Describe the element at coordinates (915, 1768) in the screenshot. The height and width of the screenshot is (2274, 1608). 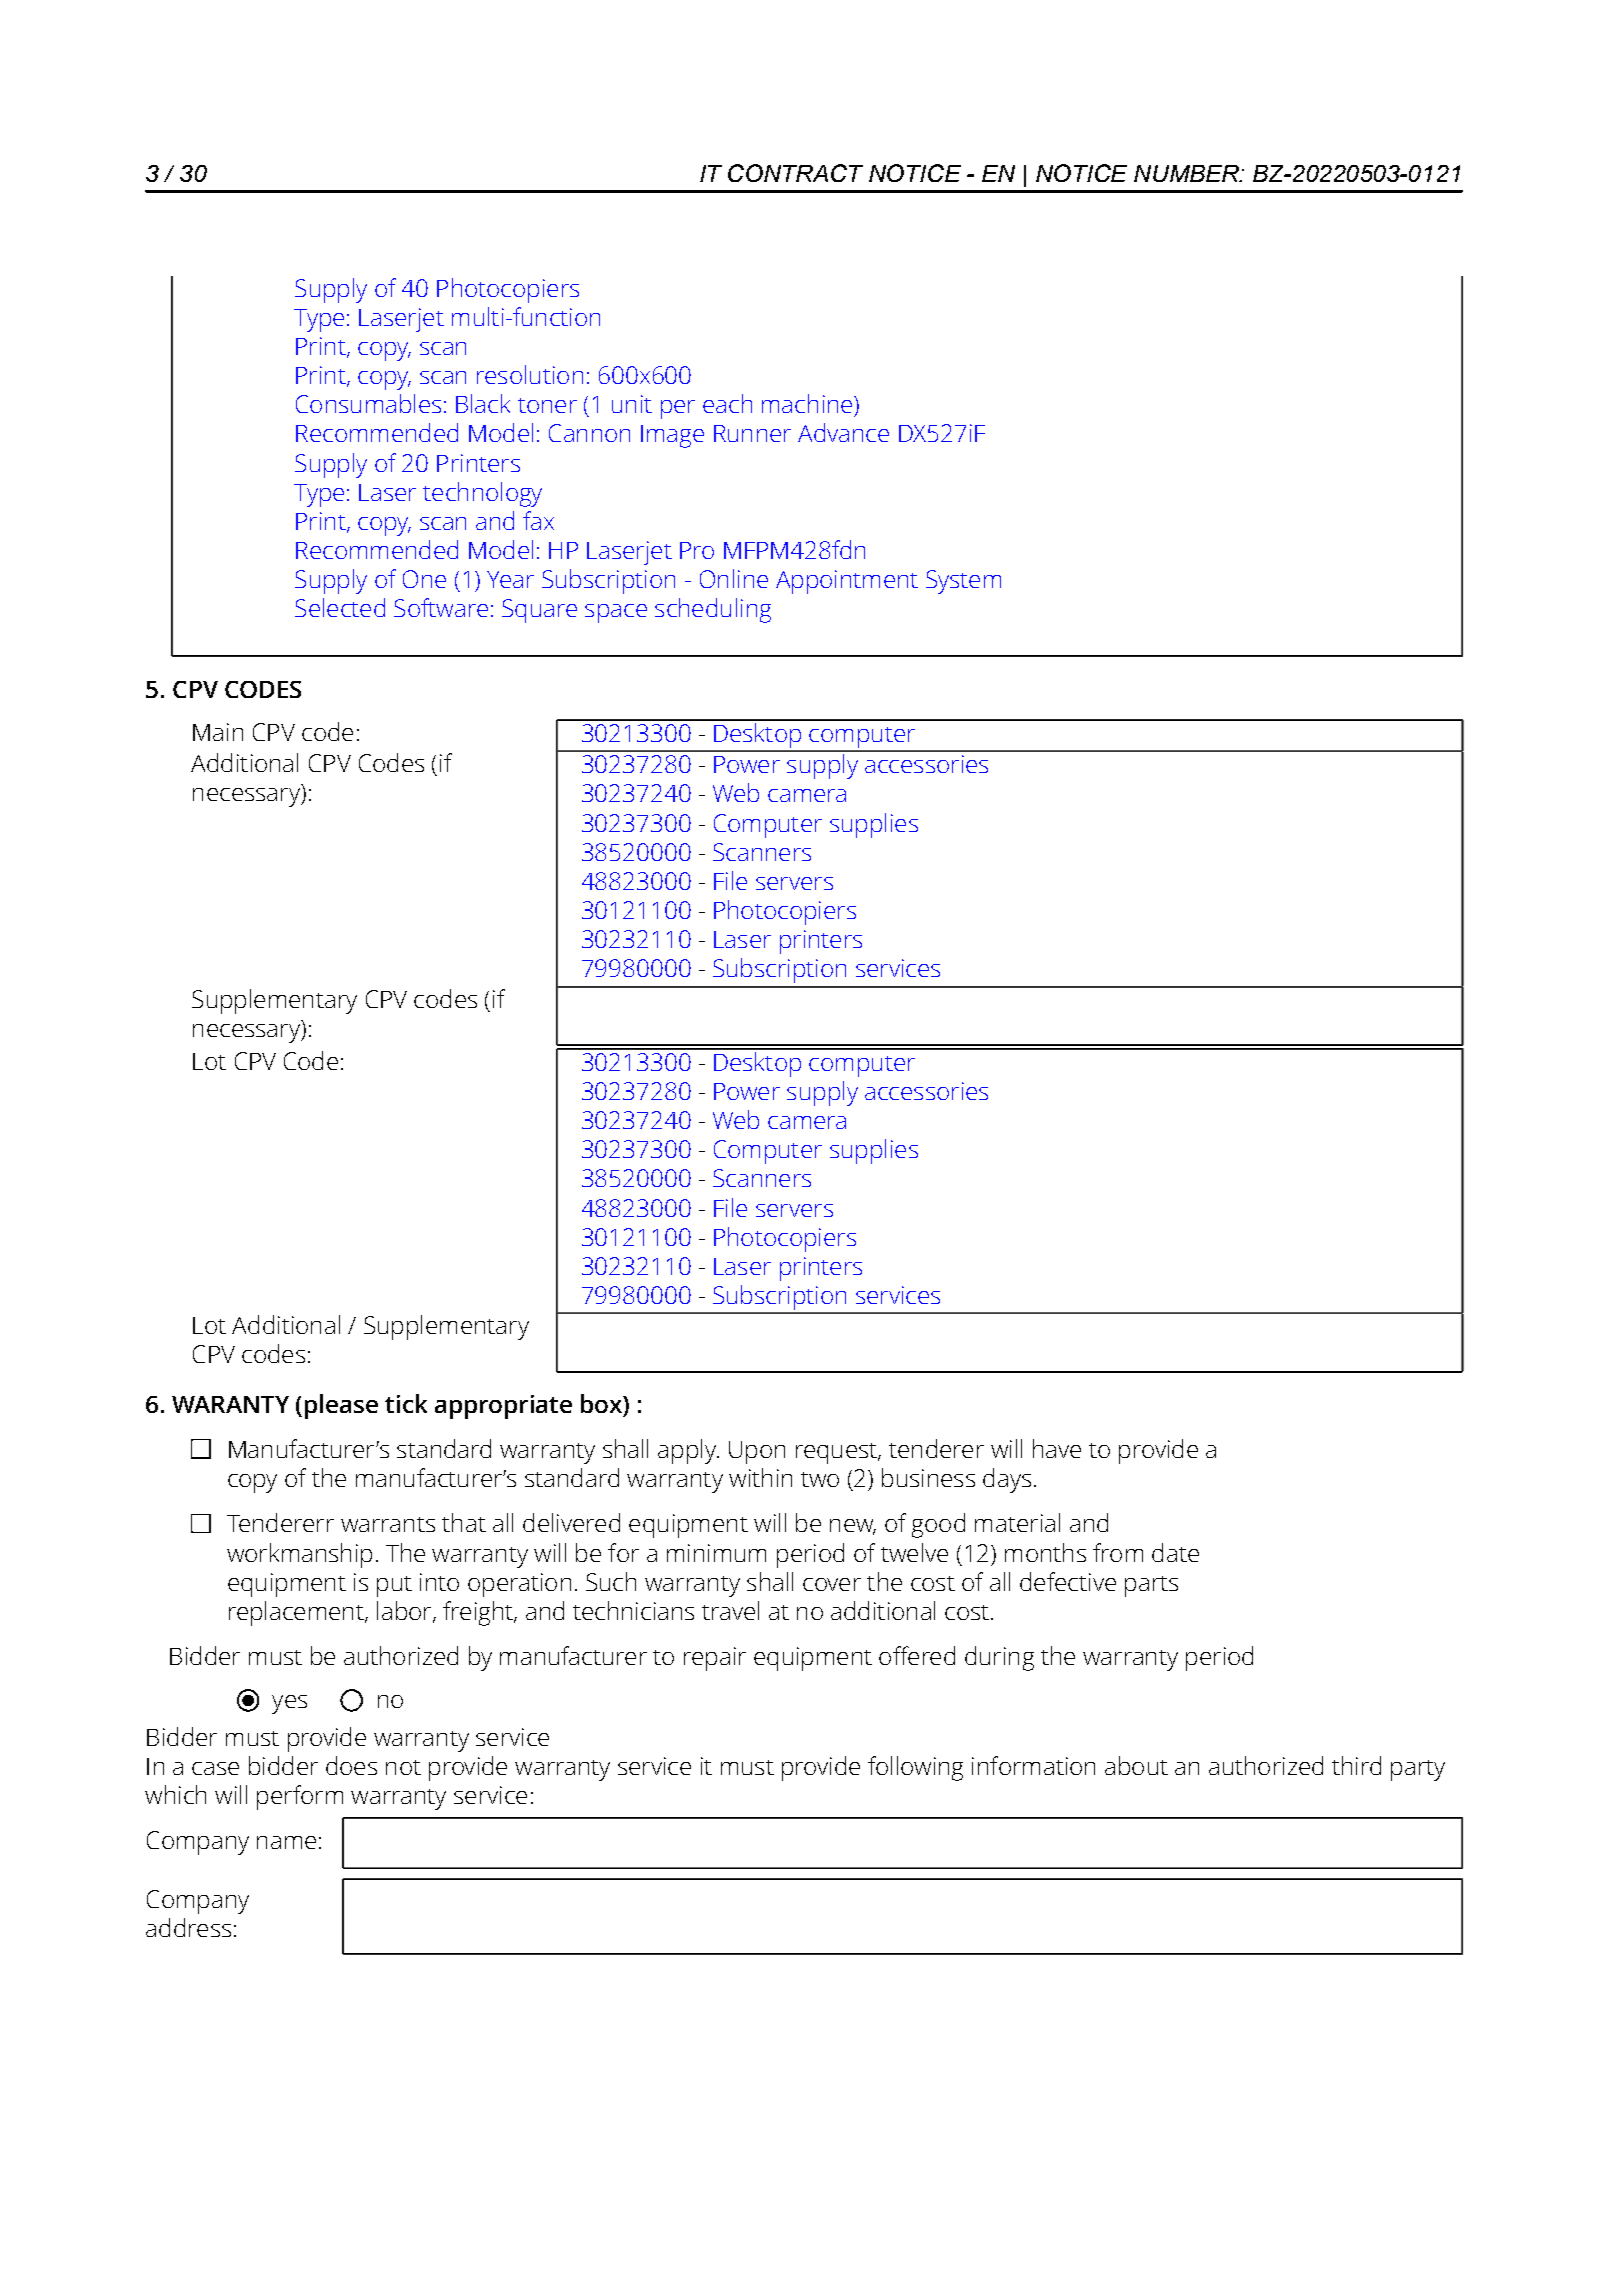
I see `following` at that location.
